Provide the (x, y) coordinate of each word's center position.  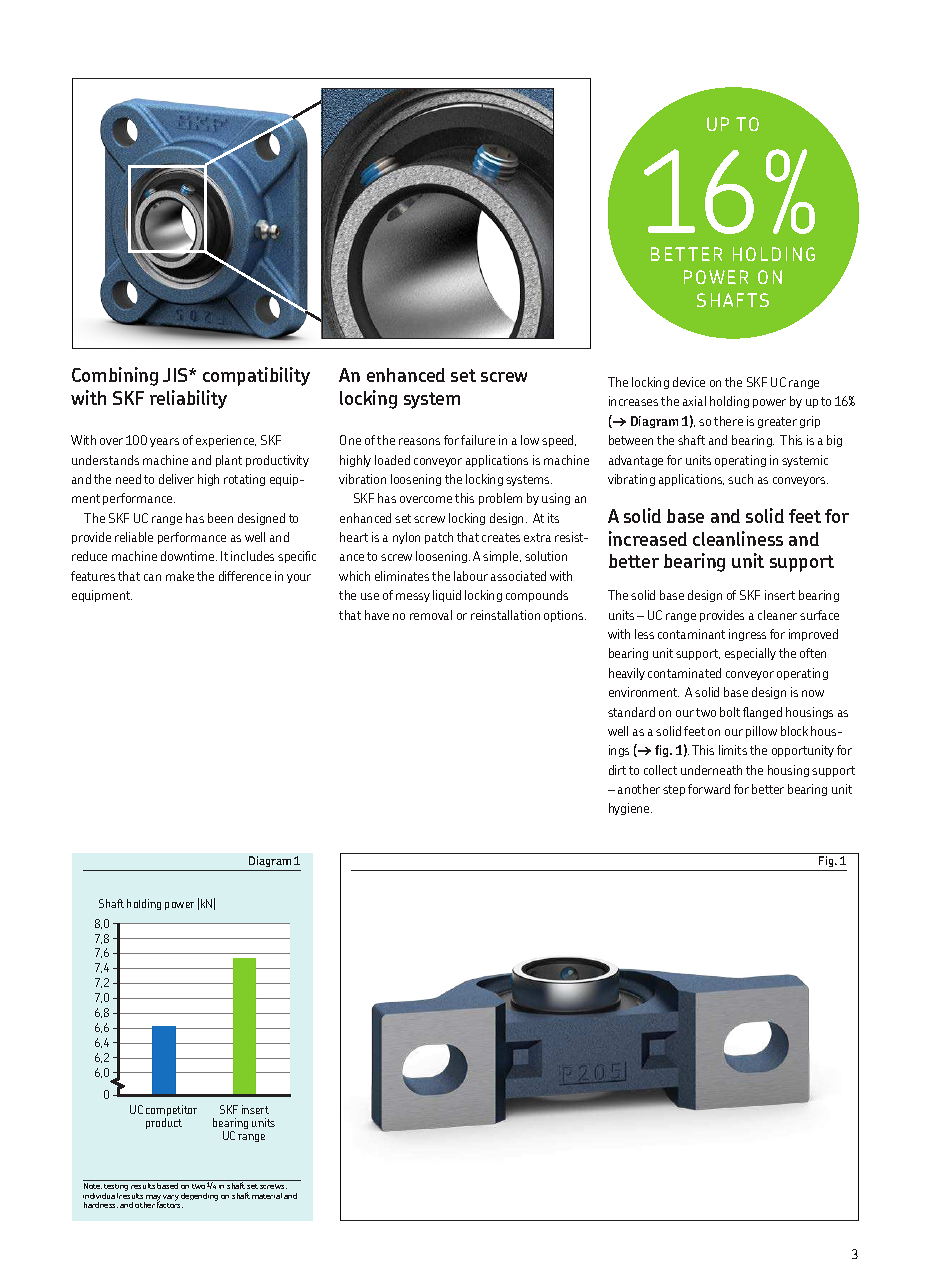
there (728, 421)
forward (709, 789)
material (267, 1196)
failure (478, 440)
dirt (617, 770)
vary (171, 1198)
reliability (188, 399)
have (377, 615)
